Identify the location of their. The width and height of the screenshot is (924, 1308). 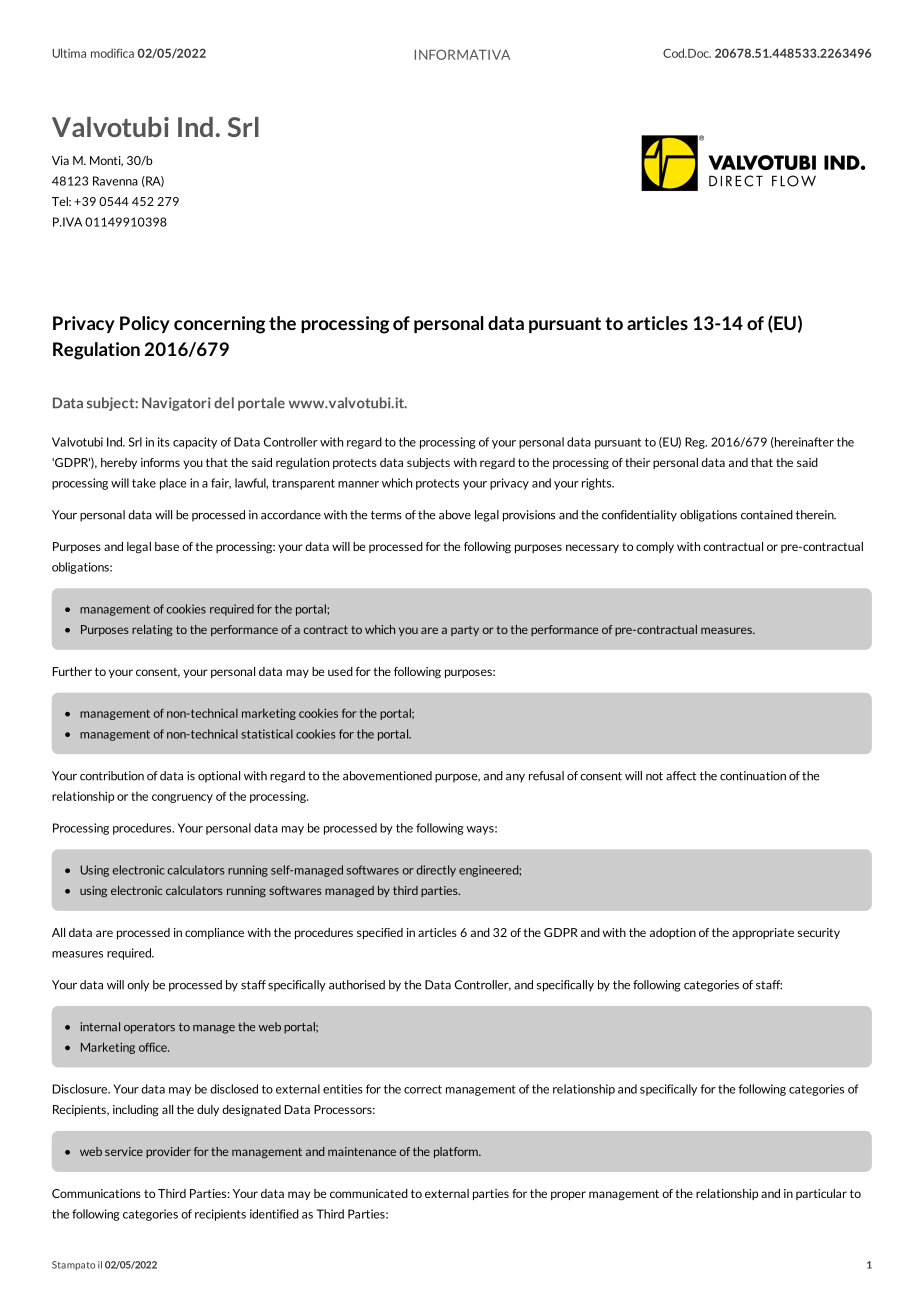
(637, 462).
